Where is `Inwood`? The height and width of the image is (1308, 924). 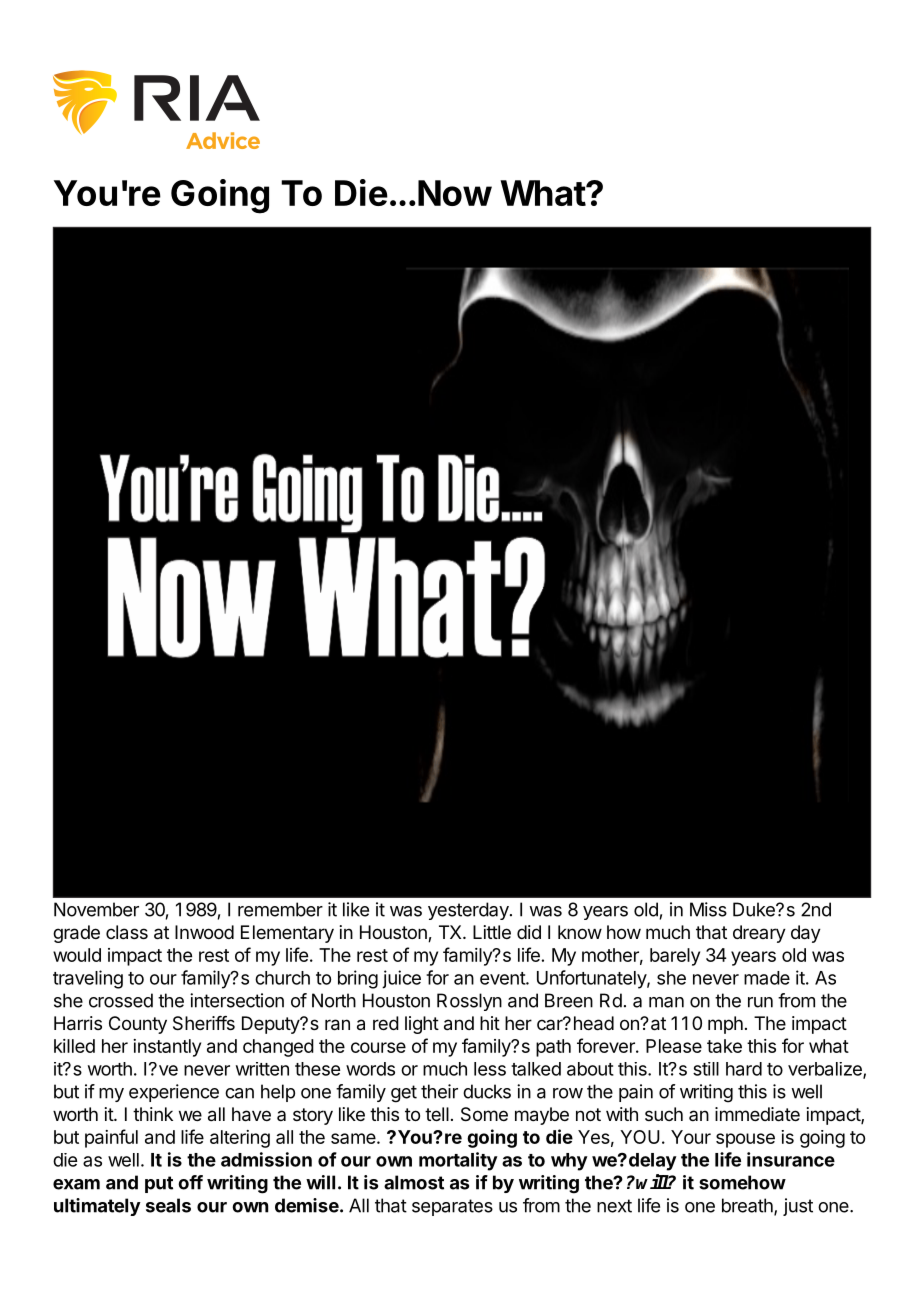
Inwood is located at coordinates (204, 932).
